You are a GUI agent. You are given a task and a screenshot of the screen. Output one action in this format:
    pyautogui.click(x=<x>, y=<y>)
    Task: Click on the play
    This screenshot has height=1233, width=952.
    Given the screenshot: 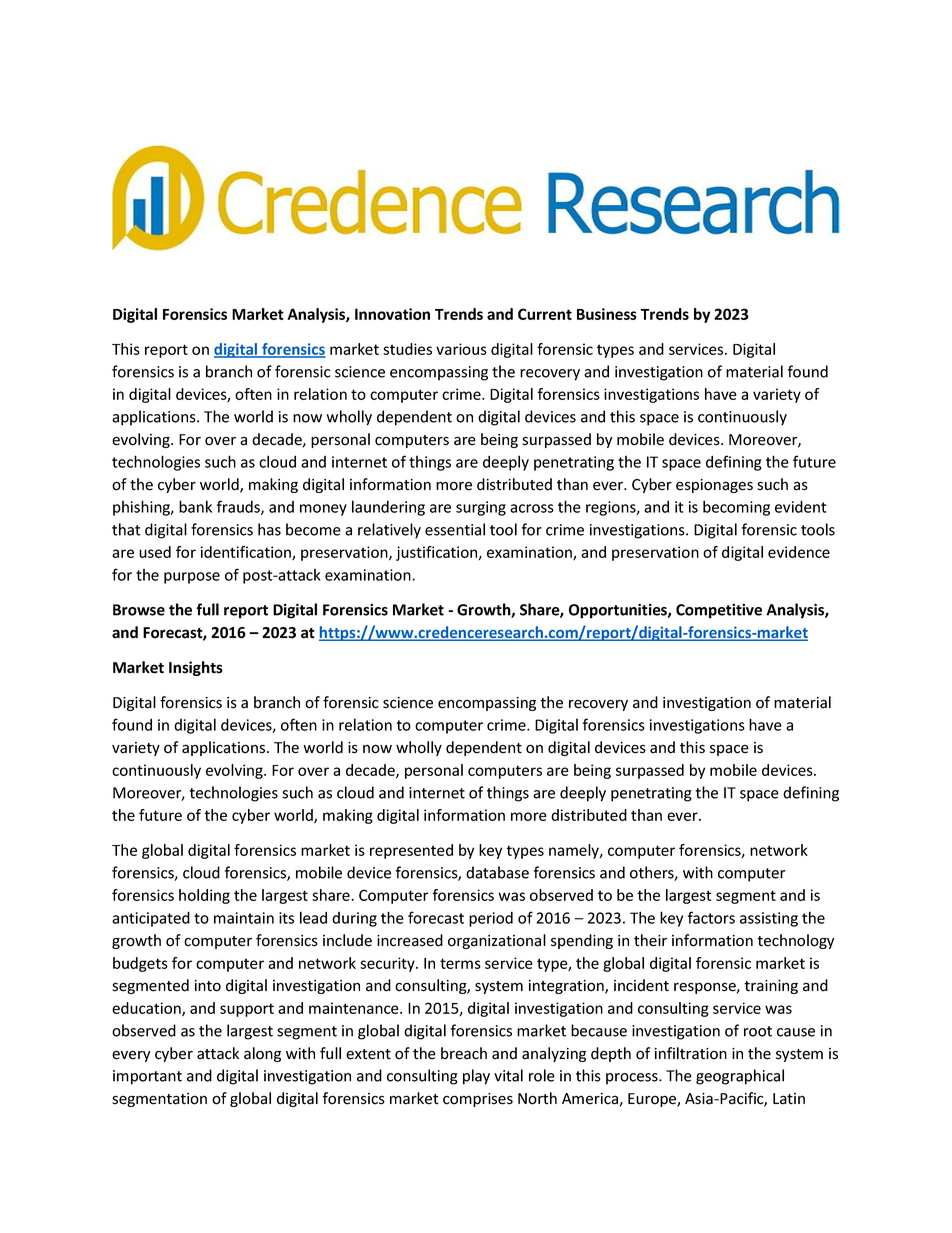 What is the action you would take?
    pyautogui.click(x=476, y=1077)
